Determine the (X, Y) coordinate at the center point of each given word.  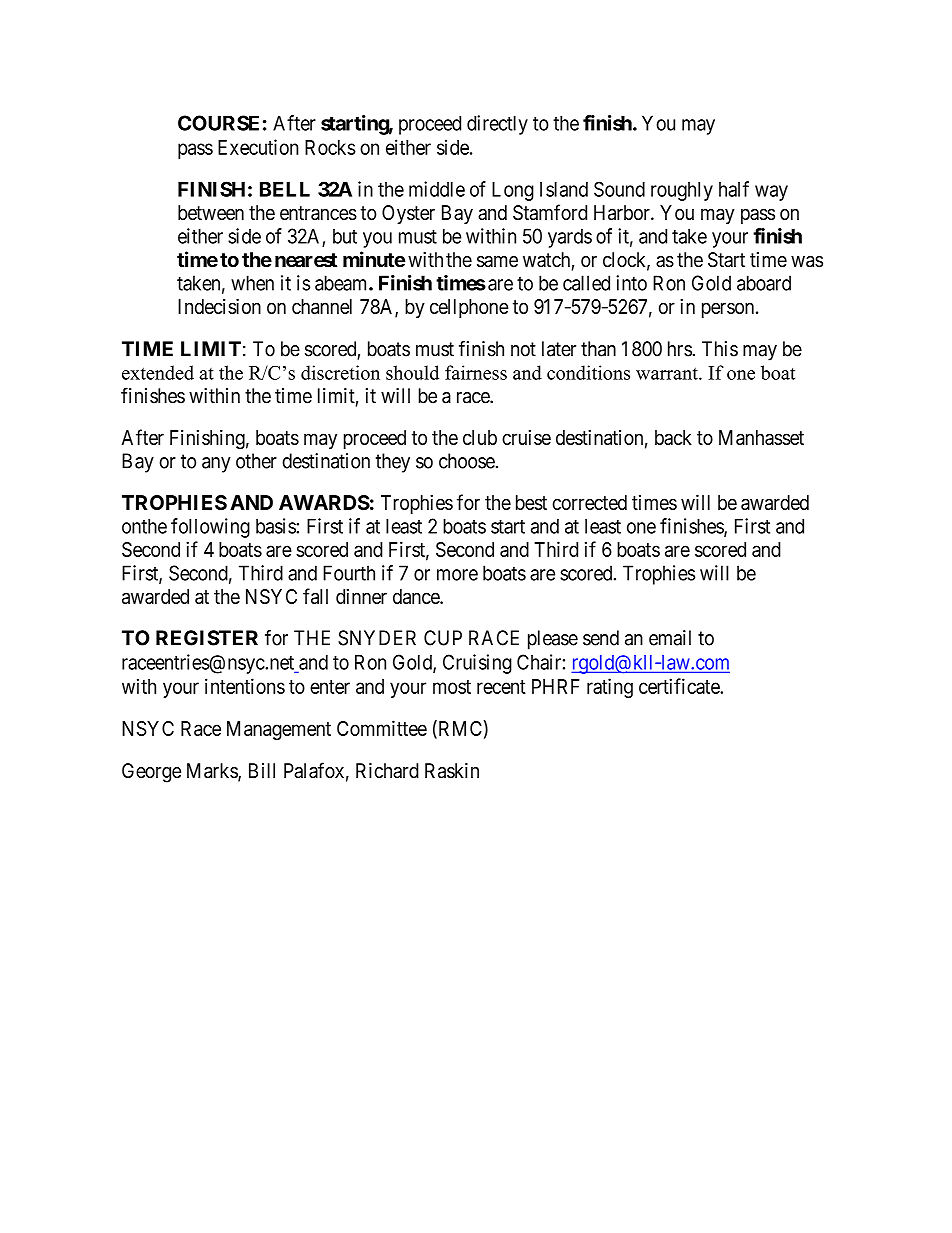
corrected (589, 502)
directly (497, 125)
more (457, 575)
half (734, 189)
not (523, 349)
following (210, 528)
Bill (262, 770)
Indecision (219, 306)
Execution (258, 147)
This (720, 349)
